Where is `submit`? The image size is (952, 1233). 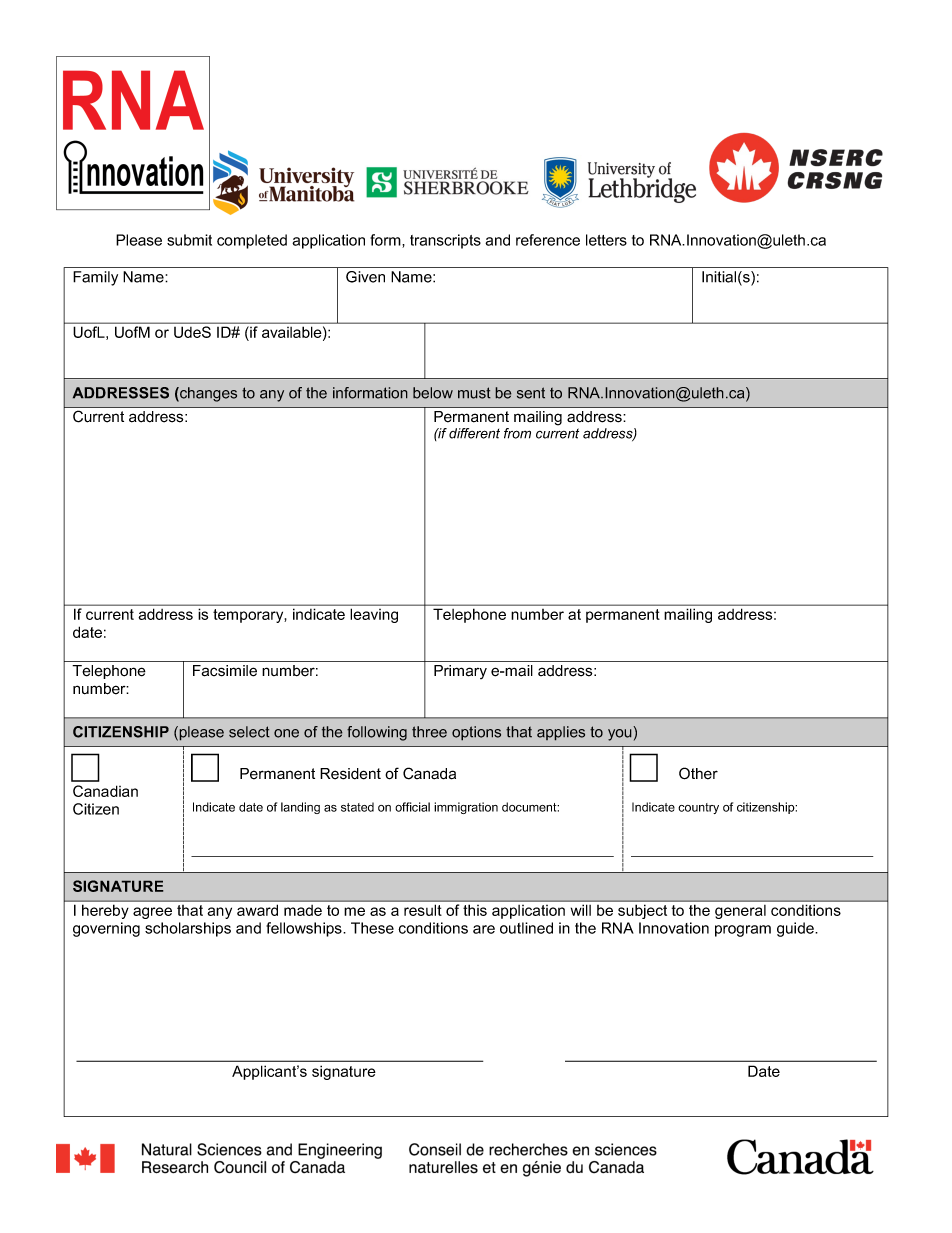
submit is located at coordinates (189, 240).
